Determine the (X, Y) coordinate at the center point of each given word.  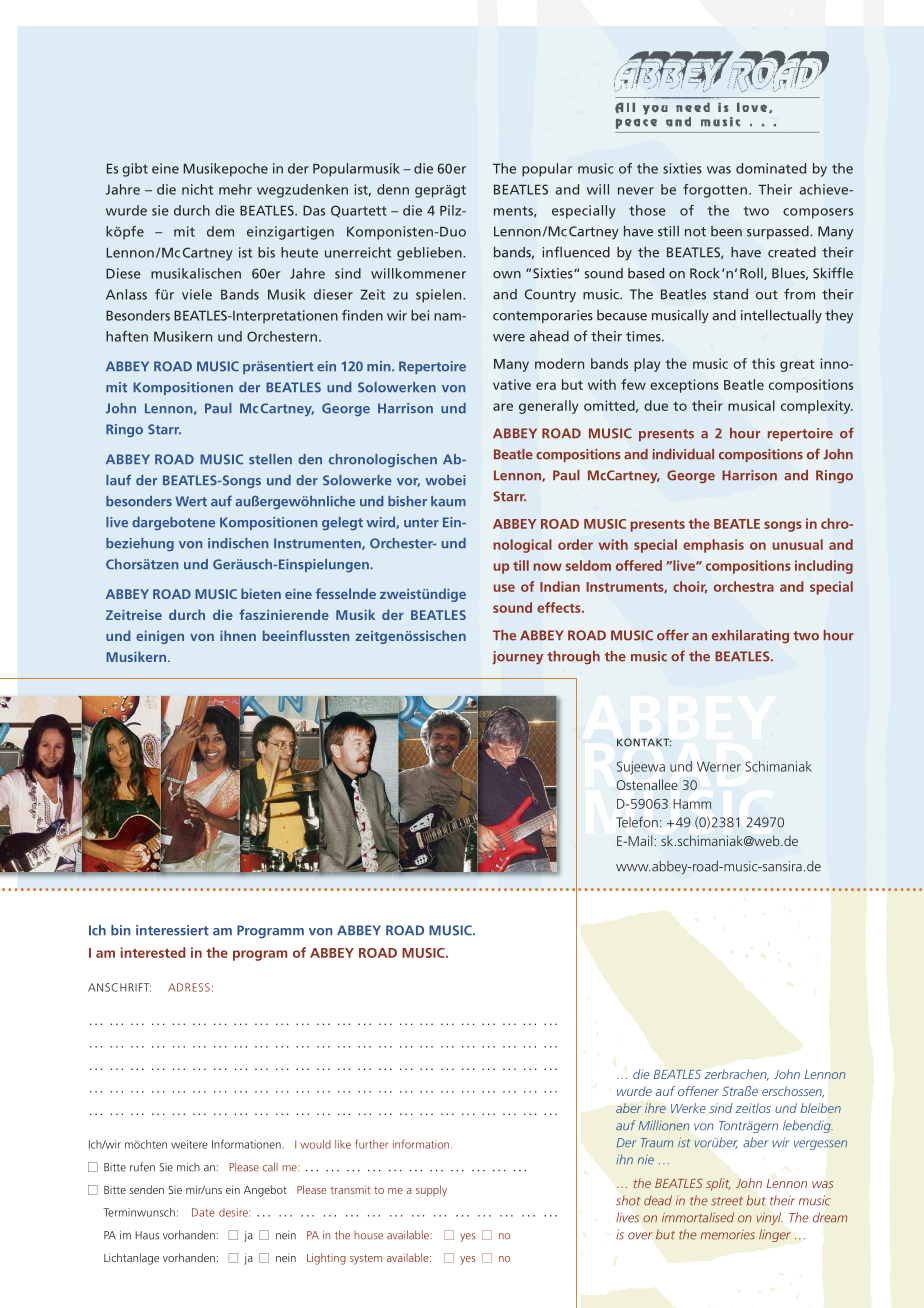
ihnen (238, 635)
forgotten (715, 191)
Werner (719, 766)
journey (517, 658)
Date (203, 1212)
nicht (197, 189)
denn (393, 189)
